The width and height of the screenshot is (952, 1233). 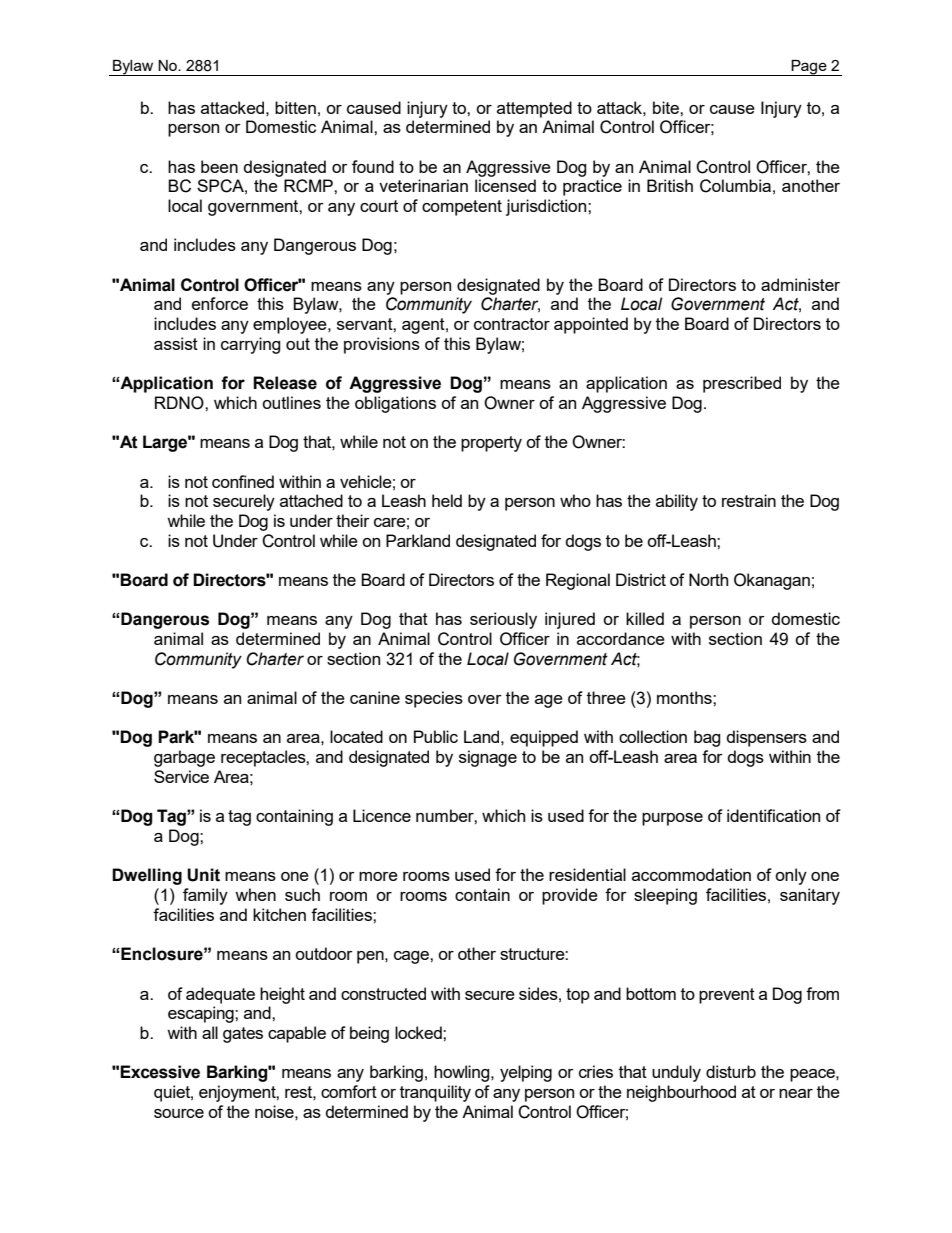 What do you see at coordinates (512, 324) in the screenshot?
I see `contractor` at bounding box center [512, 324].
